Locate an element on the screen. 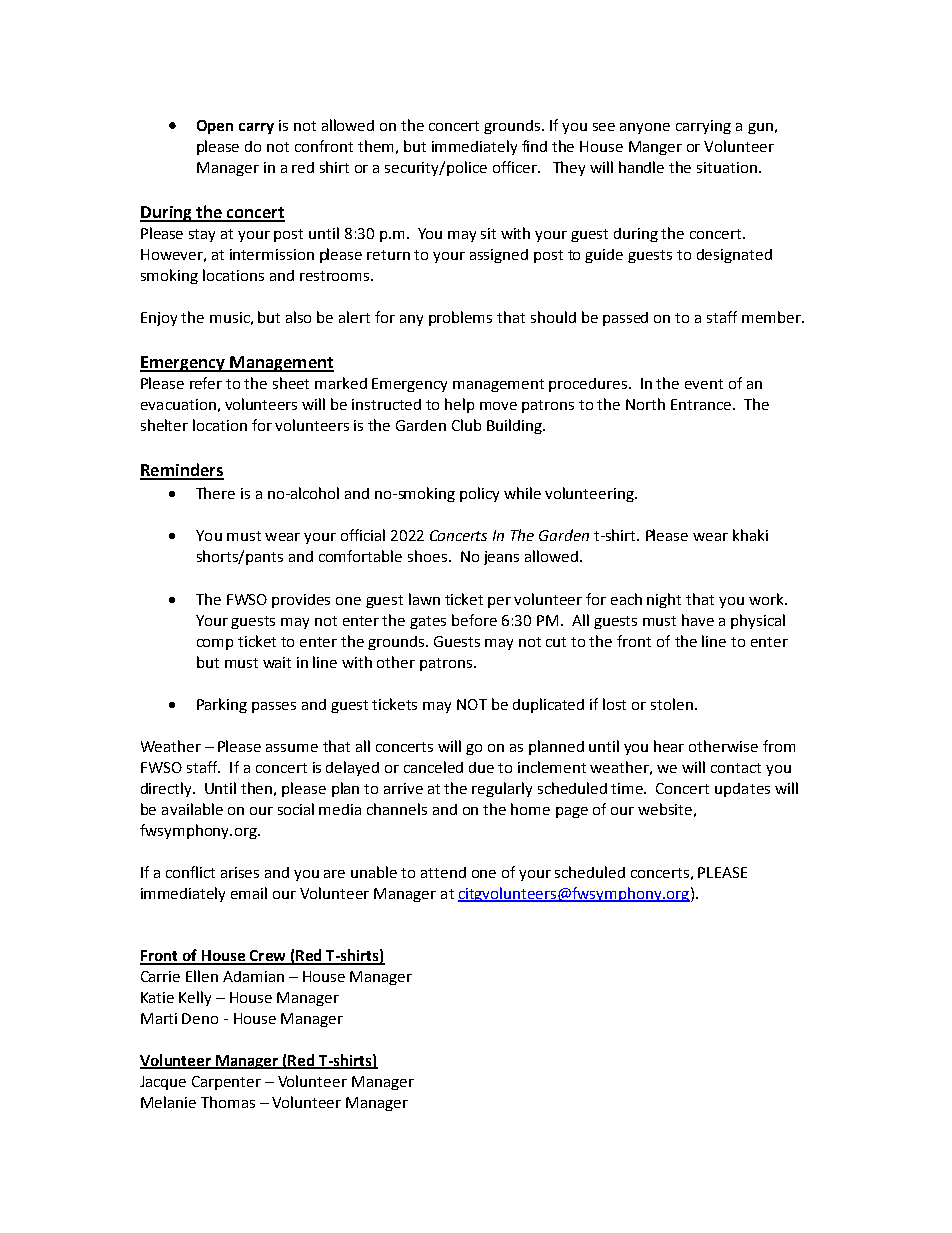  page is located at coordinates (572, 812).
